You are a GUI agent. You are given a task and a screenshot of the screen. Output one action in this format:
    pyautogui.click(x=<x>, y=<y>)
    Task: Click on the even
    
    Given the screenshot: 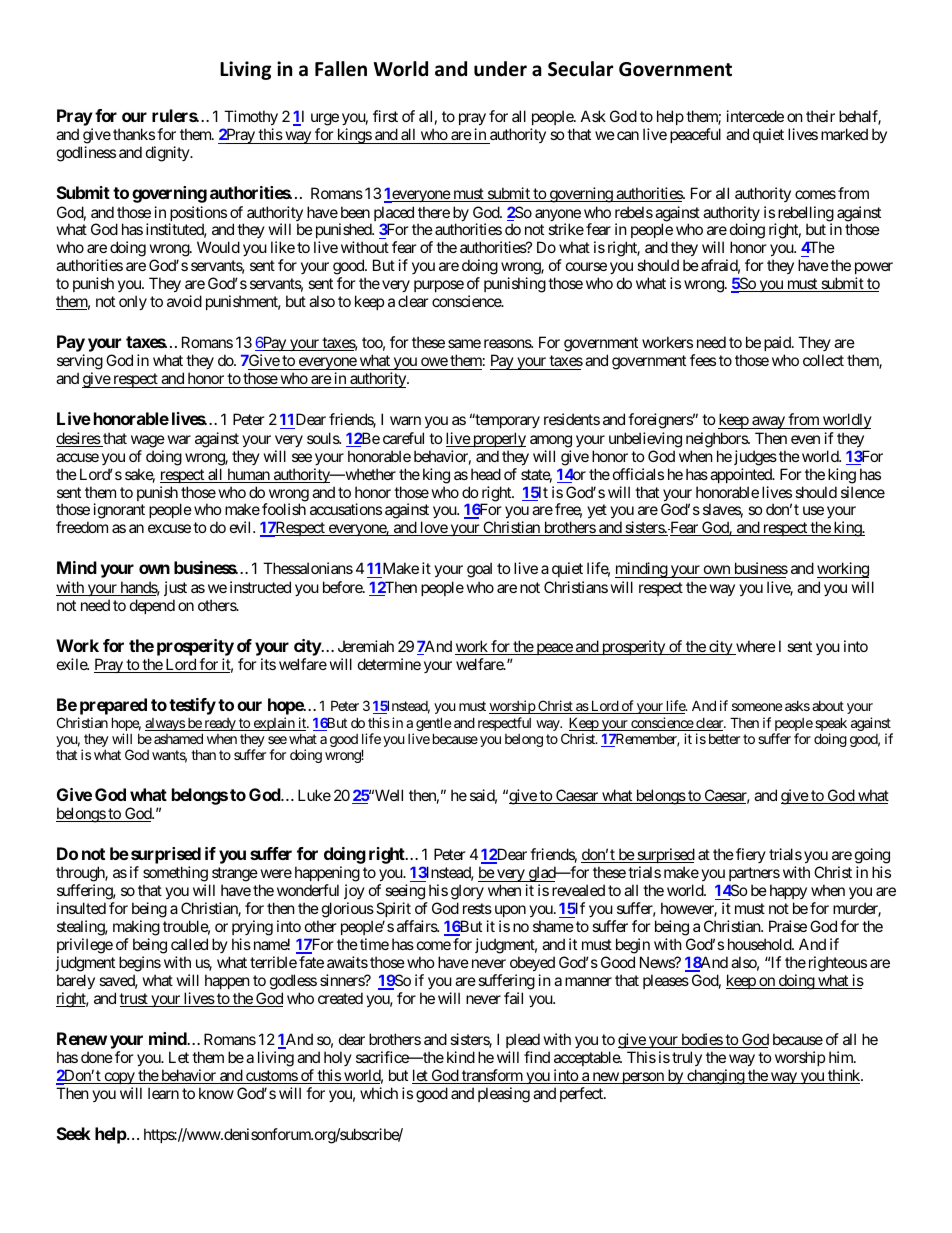 What is the action you would take?
    pyautogui.click(x=805, y=439)
